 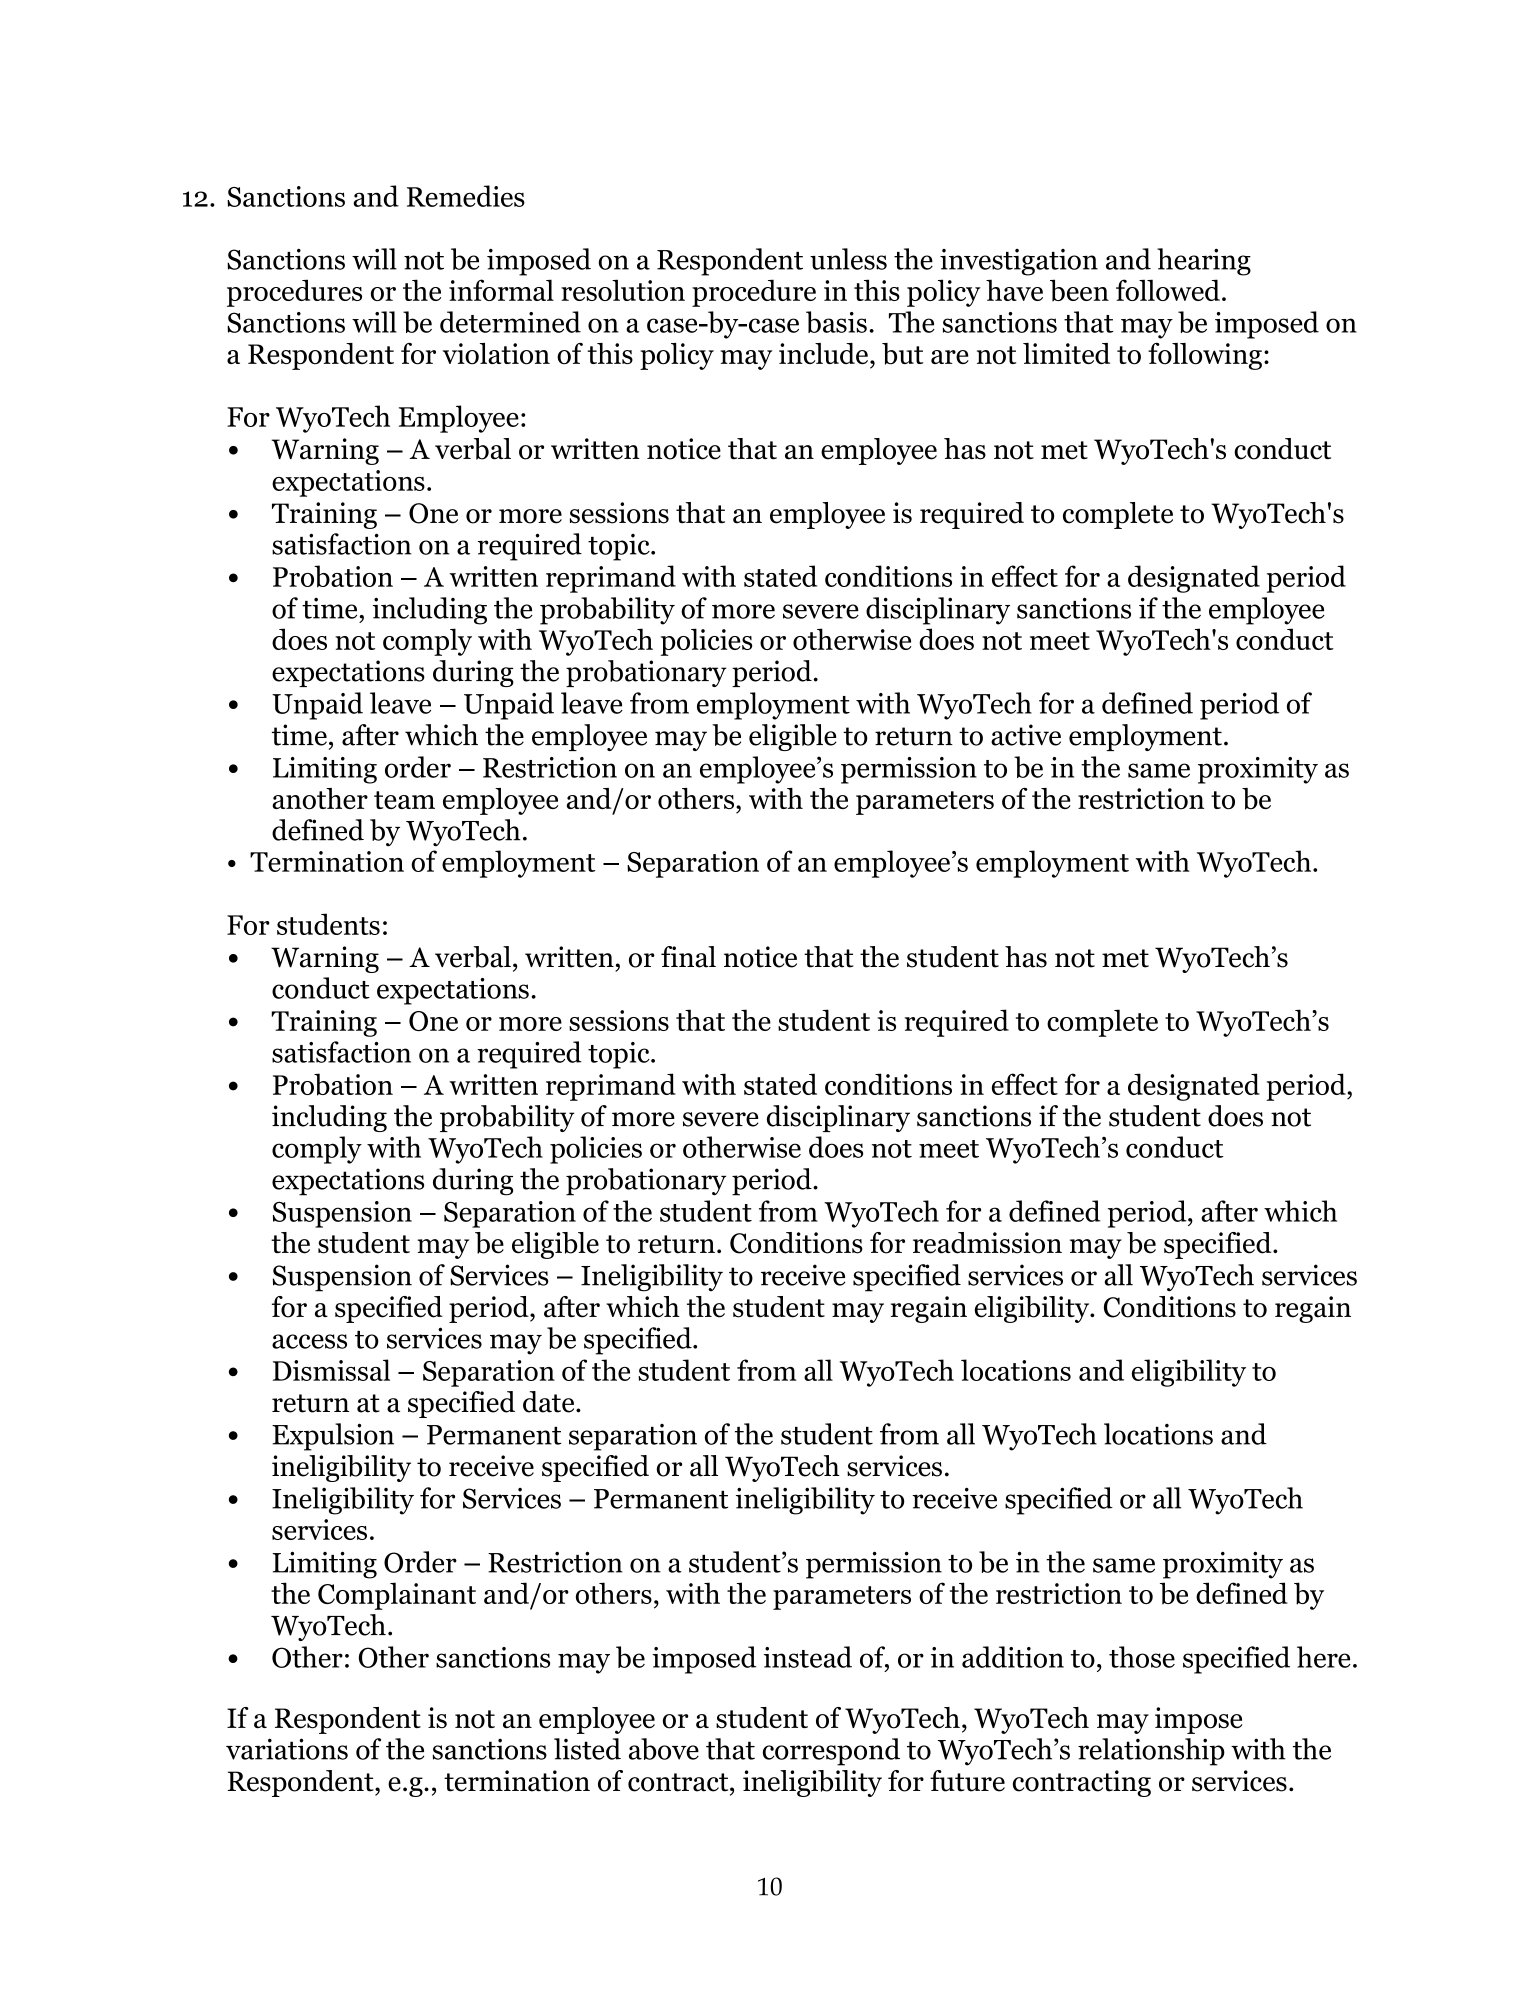 I want to click on hearing, so click(x=1204, y=262).
